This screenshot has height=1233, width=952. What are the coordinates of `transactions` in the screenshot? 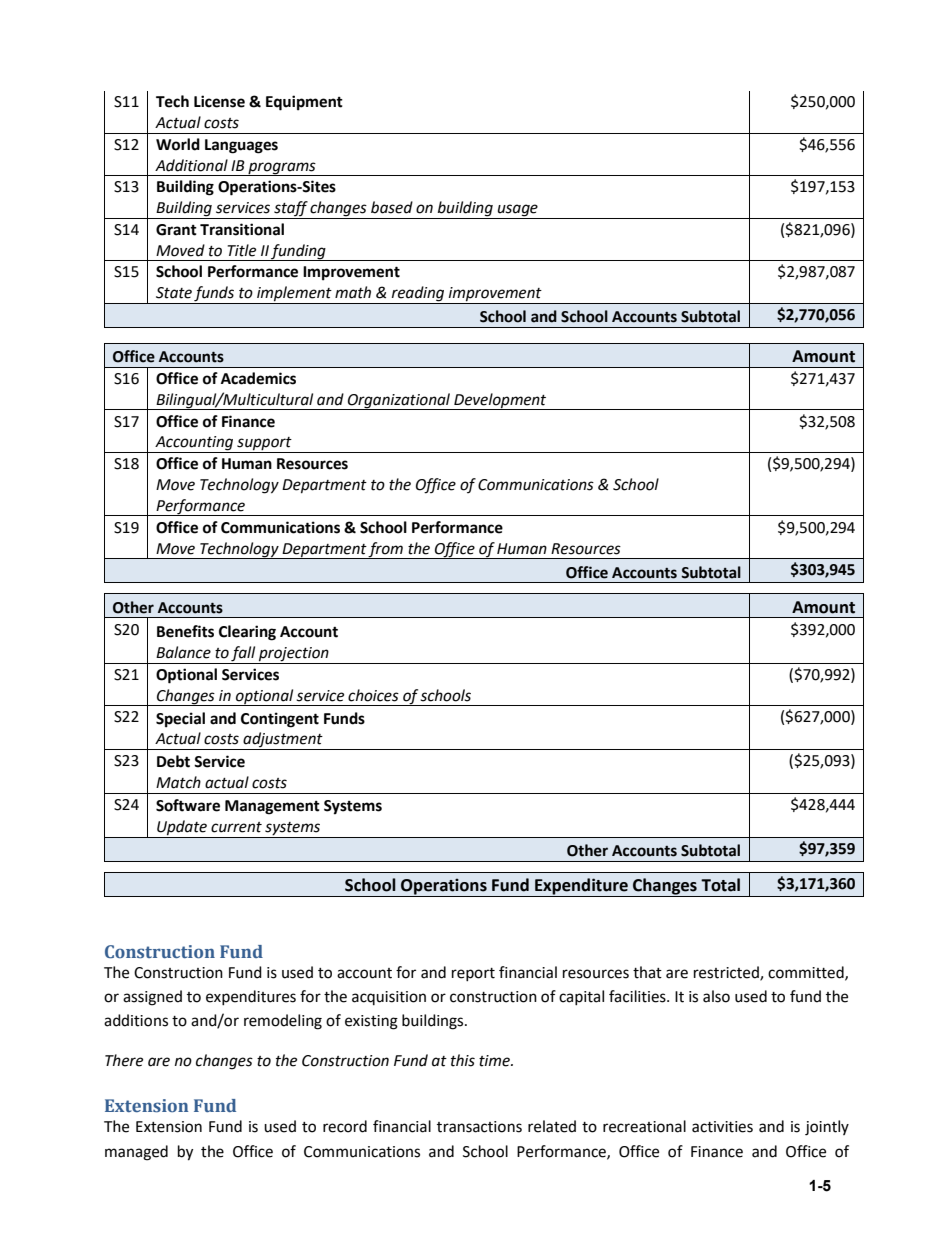 It's located at (479, 1127).
